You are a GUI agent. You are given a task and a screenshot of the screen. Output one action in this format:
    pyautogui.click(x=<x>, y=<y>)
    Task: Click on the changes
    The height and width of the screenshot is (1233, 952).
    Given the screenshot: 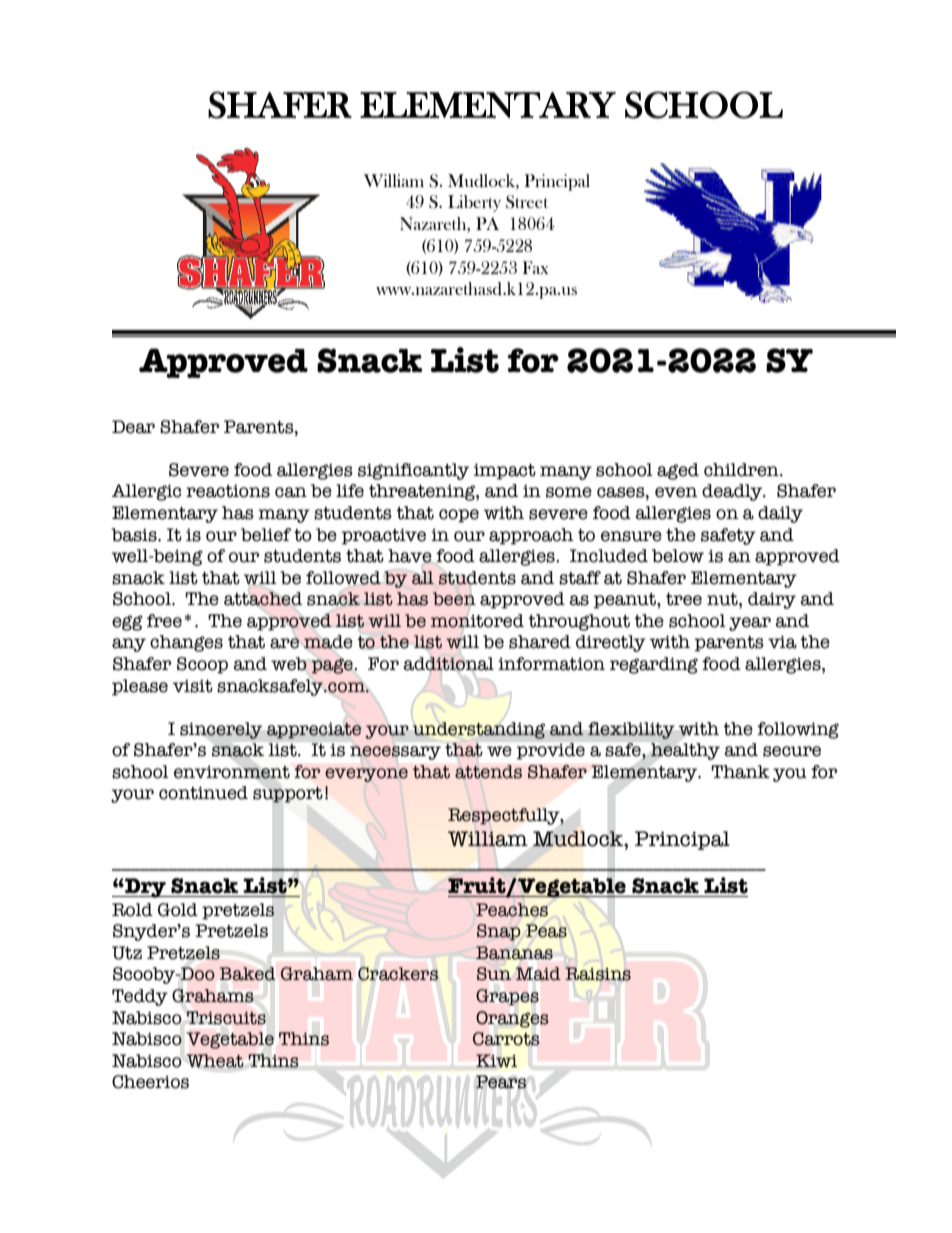 What is the action you would take?
    pyautogui.click(x=186, y=643)
